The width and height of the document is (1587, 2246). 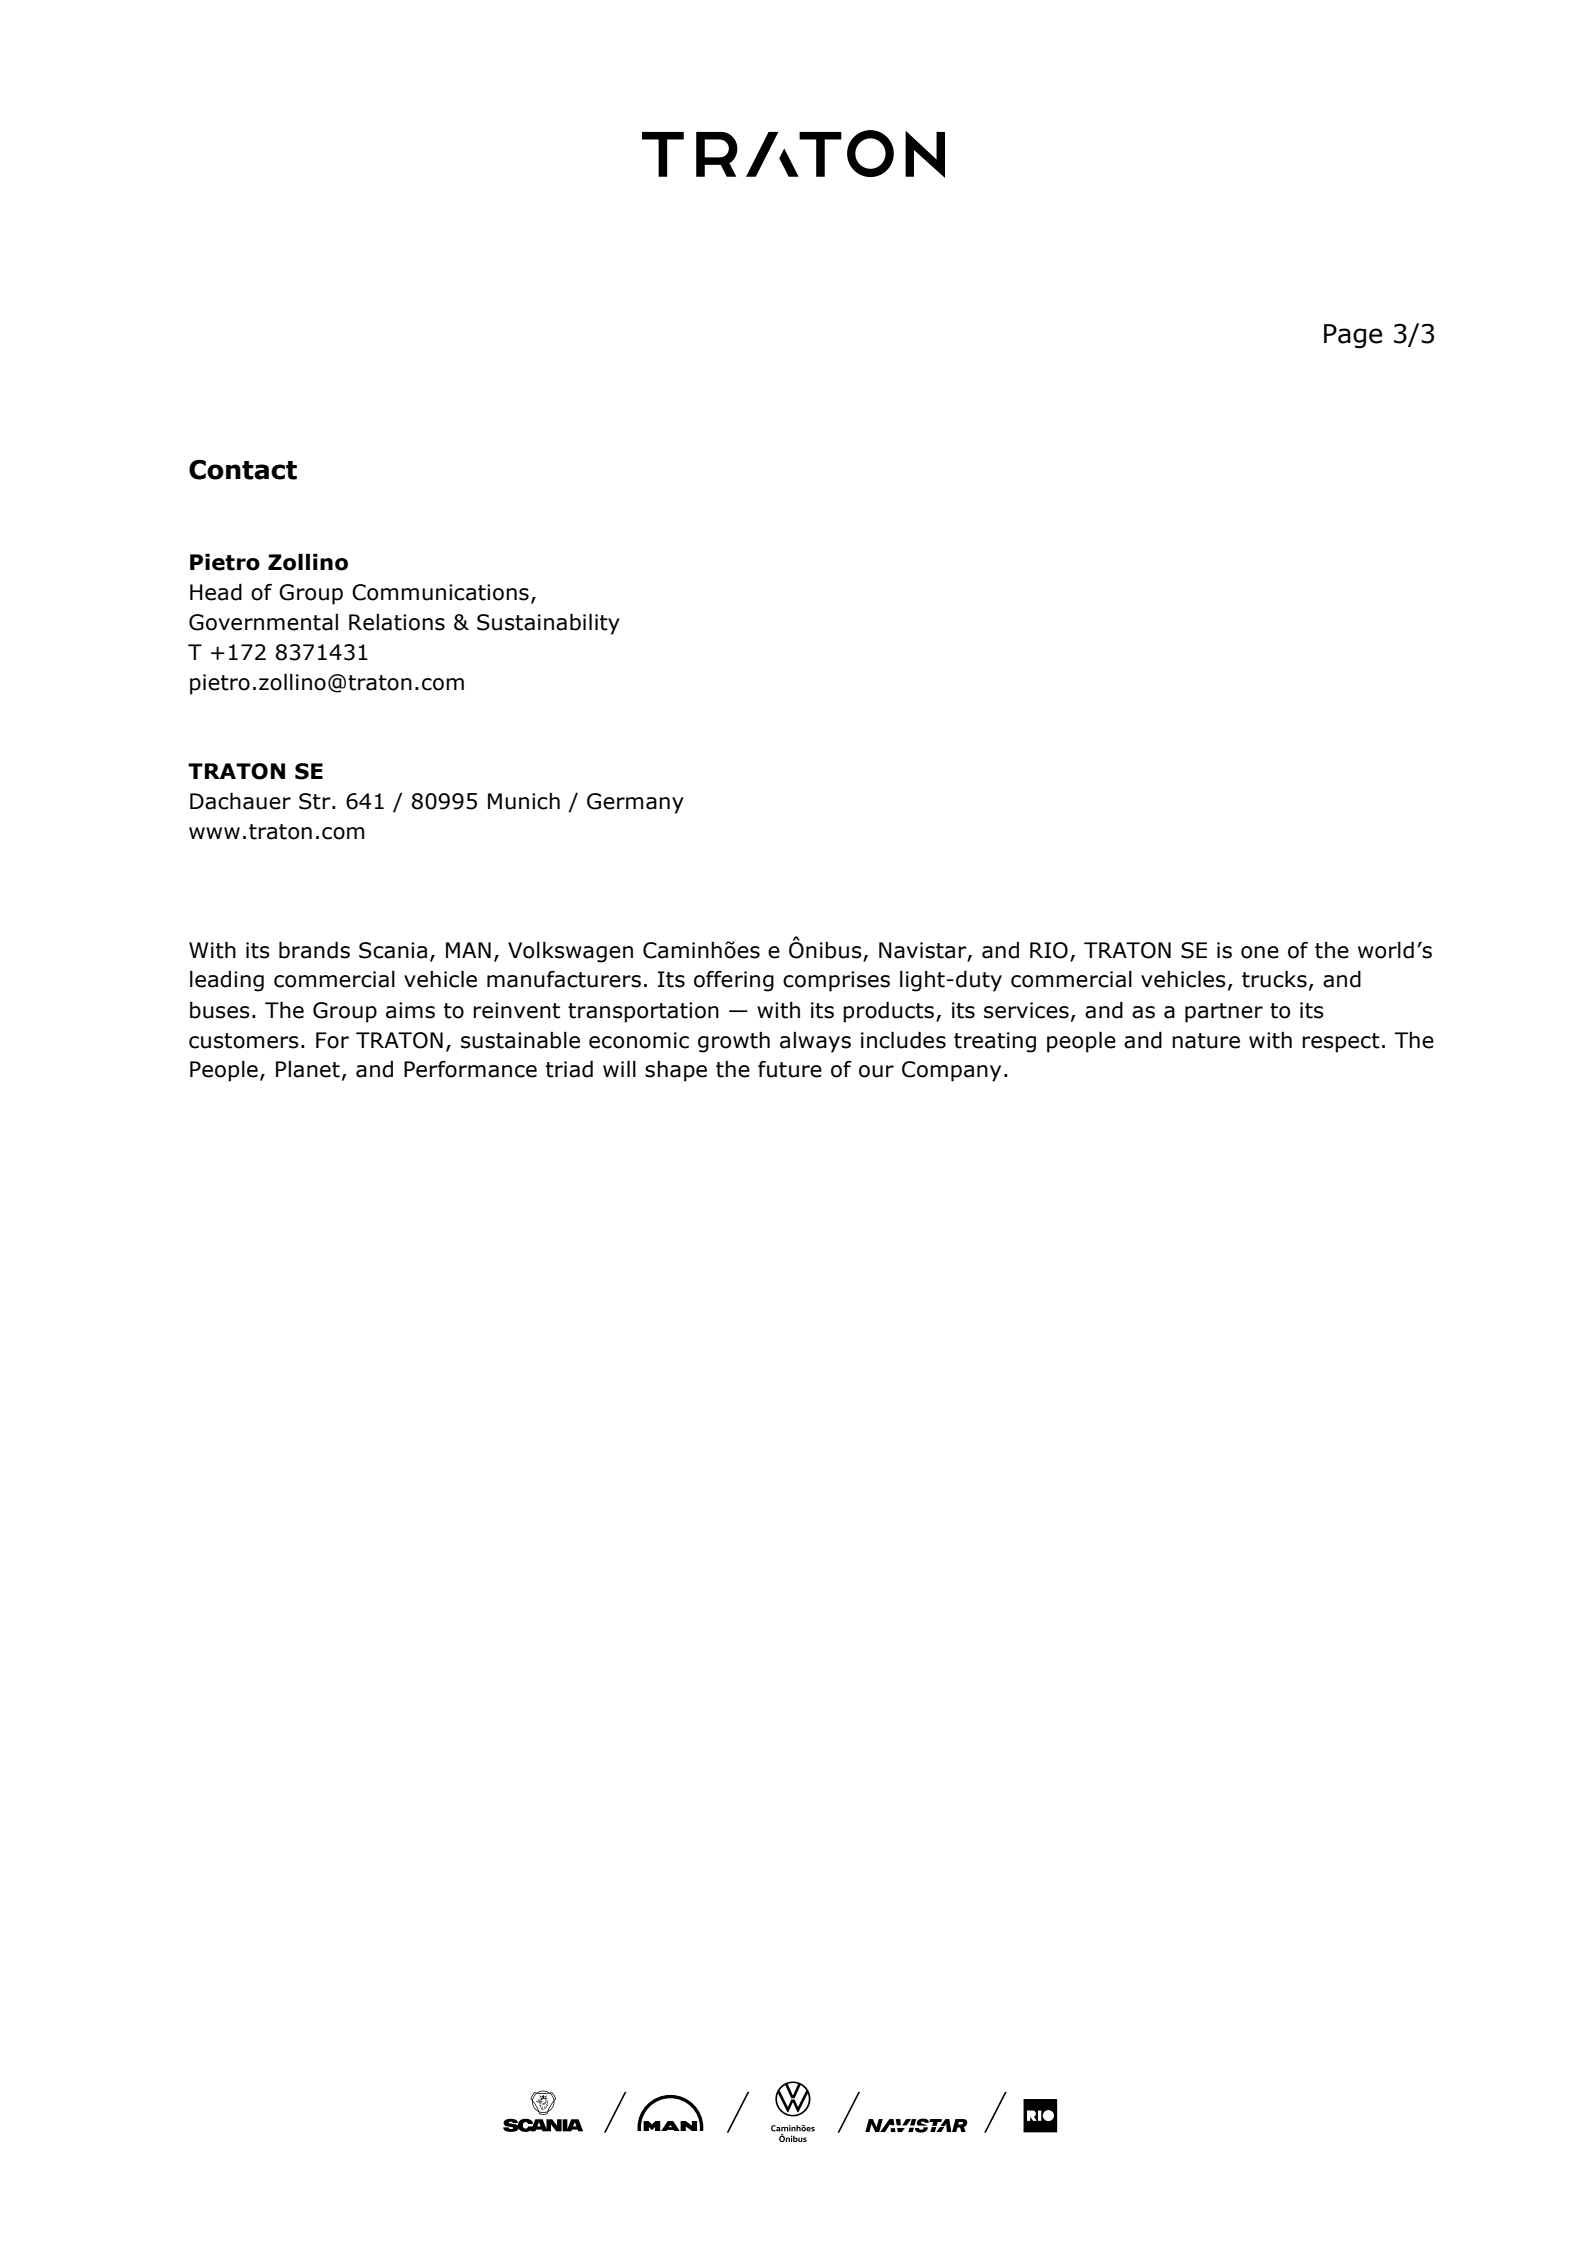 What do you see at coordinates (243, 469) in the document?
I see `Contact` at bounding box center [243, 469].
